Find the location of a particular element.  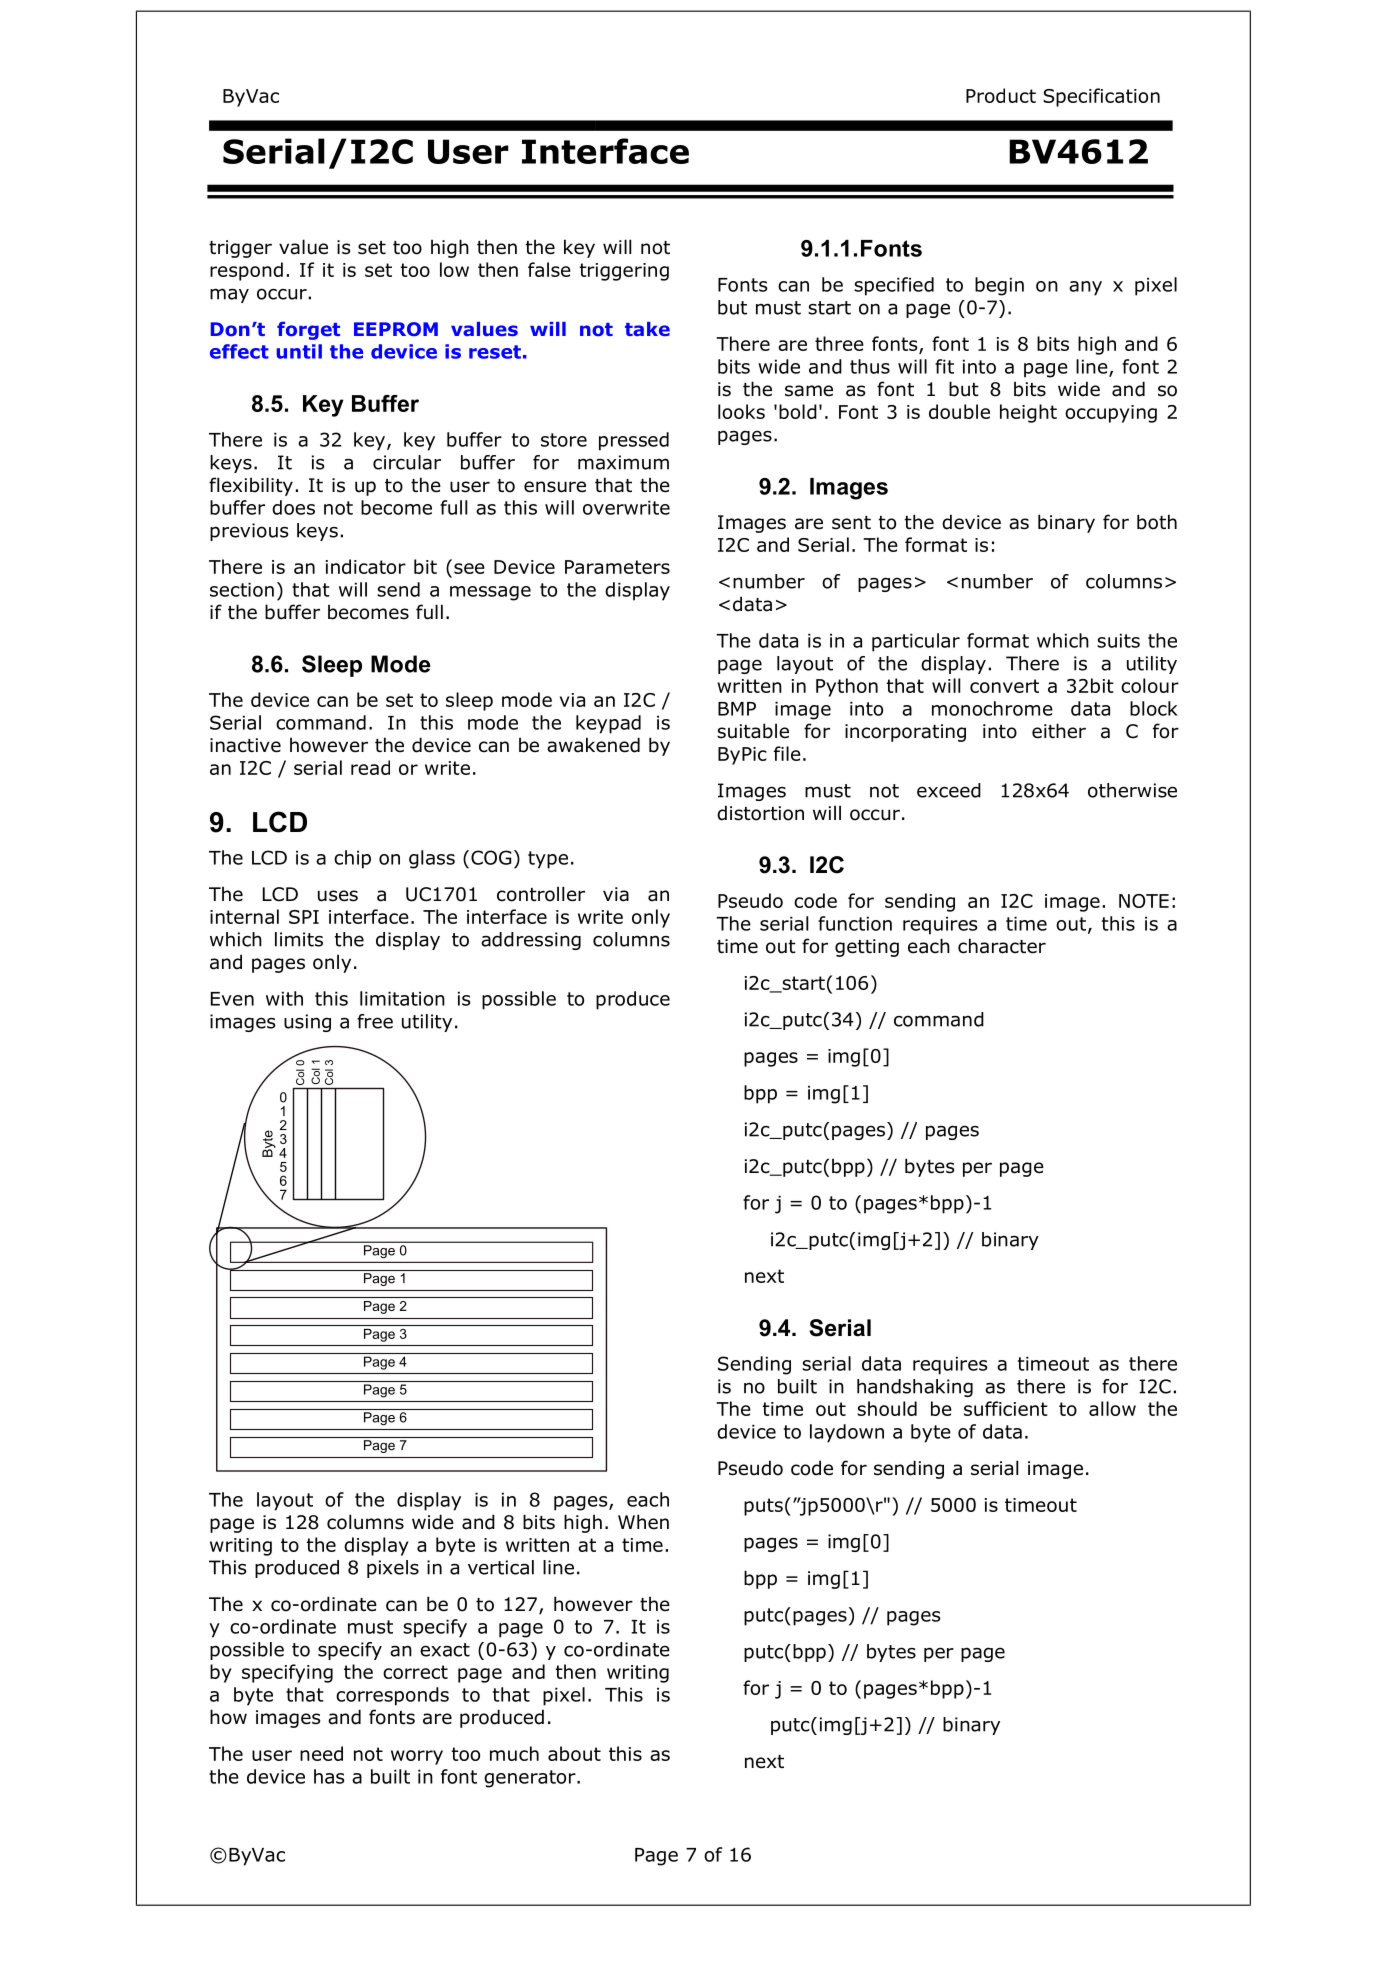

Parameters is located at coordinates (617, 567).
